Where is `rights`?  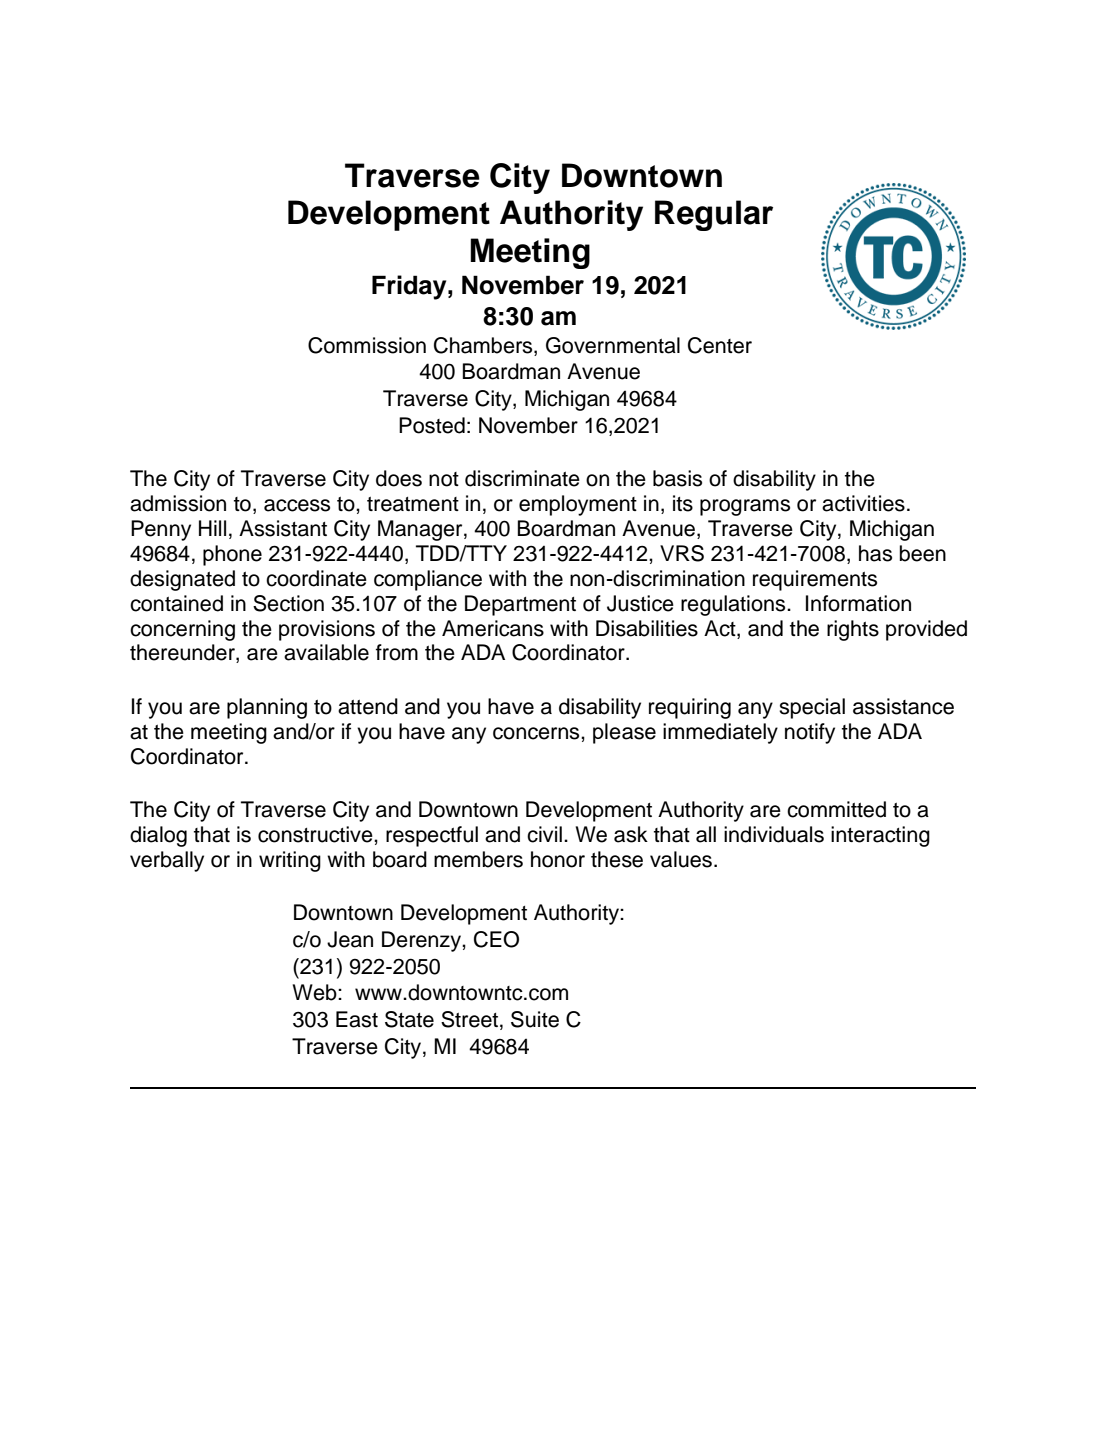 rights is located at coordinates (853, 630).
